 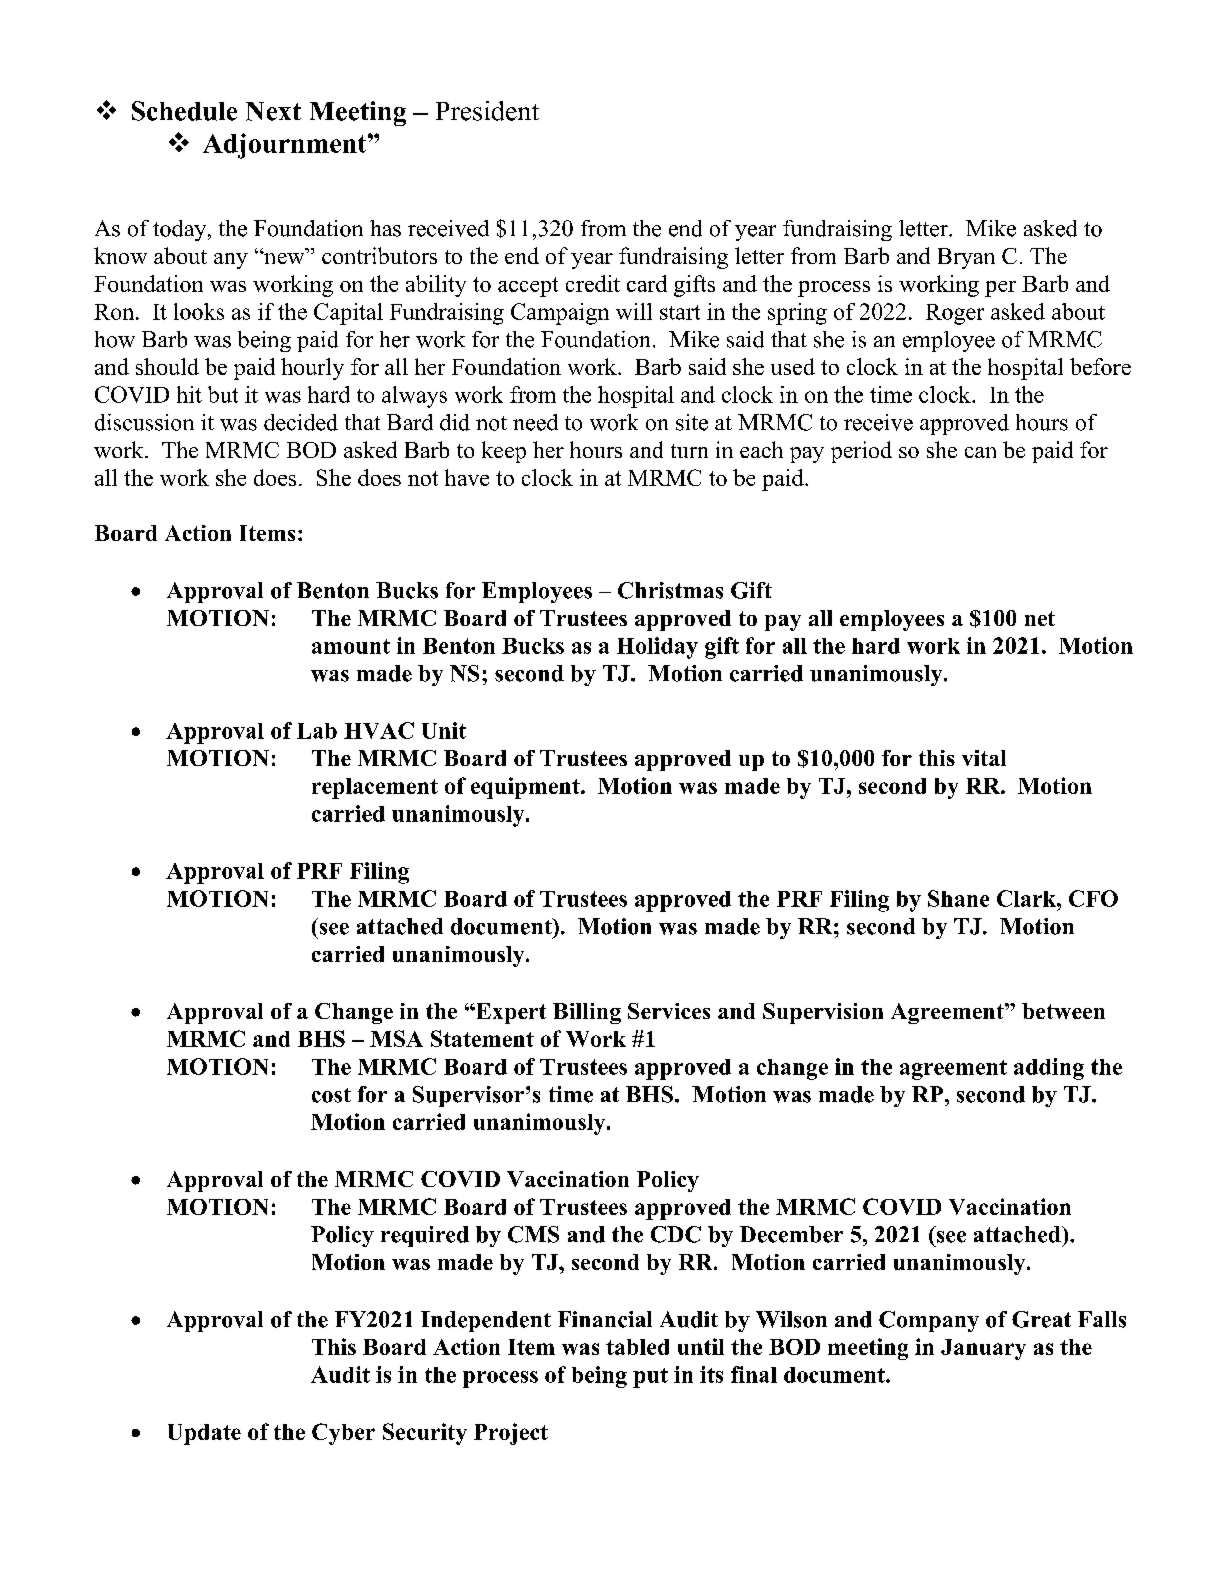 I want to click on adding, so click(x=1049, y=1069).
